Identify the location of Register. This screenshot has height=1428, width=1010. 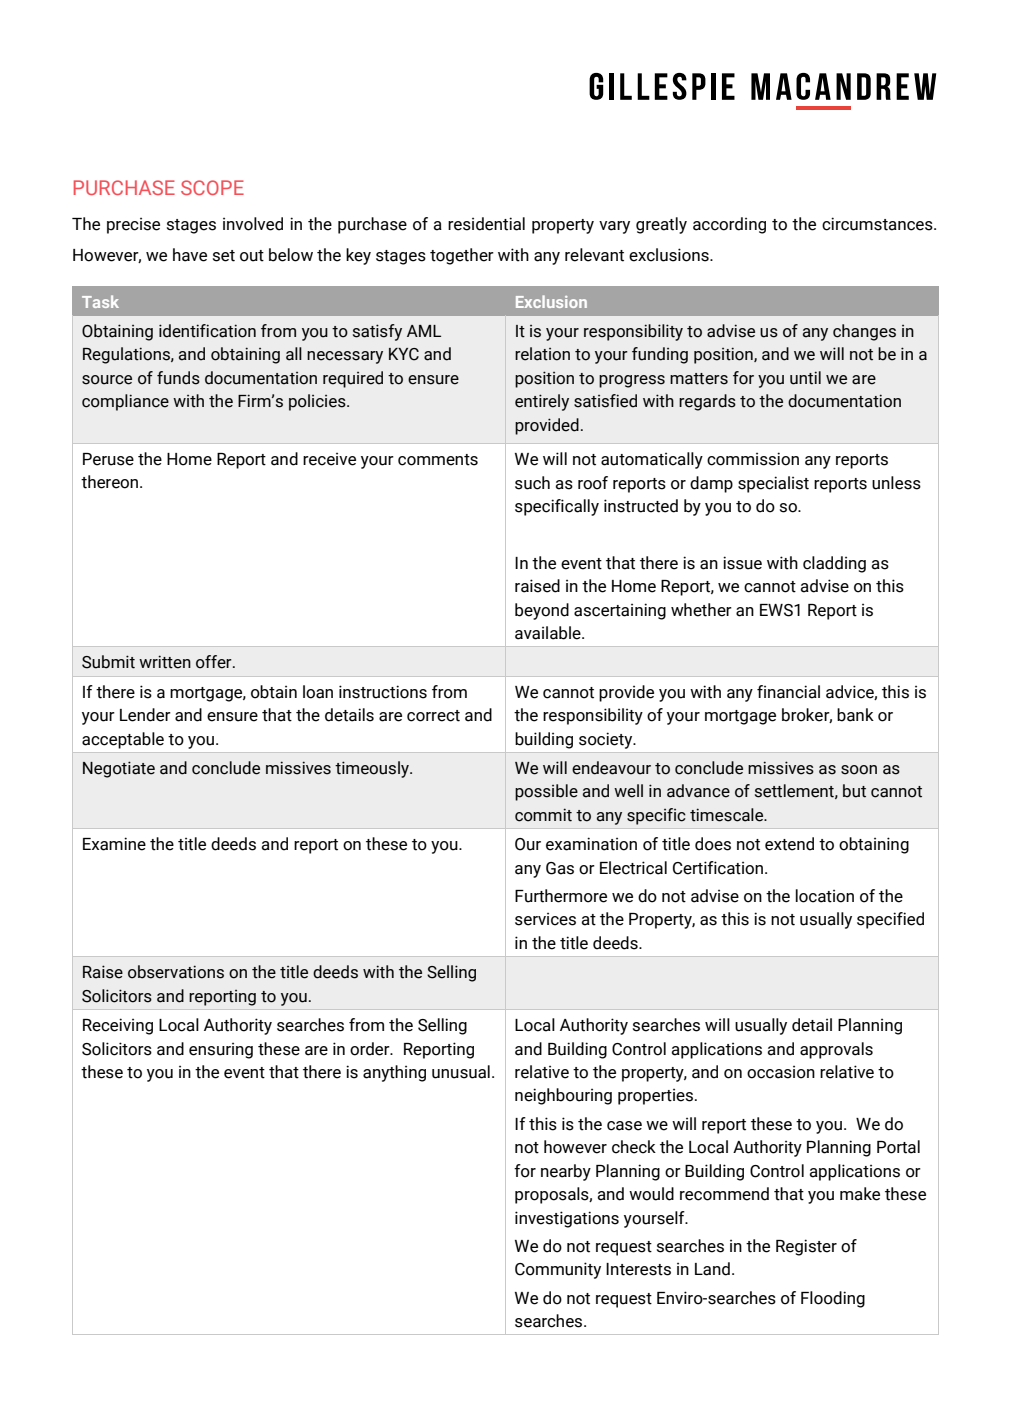
(806, 1247).
